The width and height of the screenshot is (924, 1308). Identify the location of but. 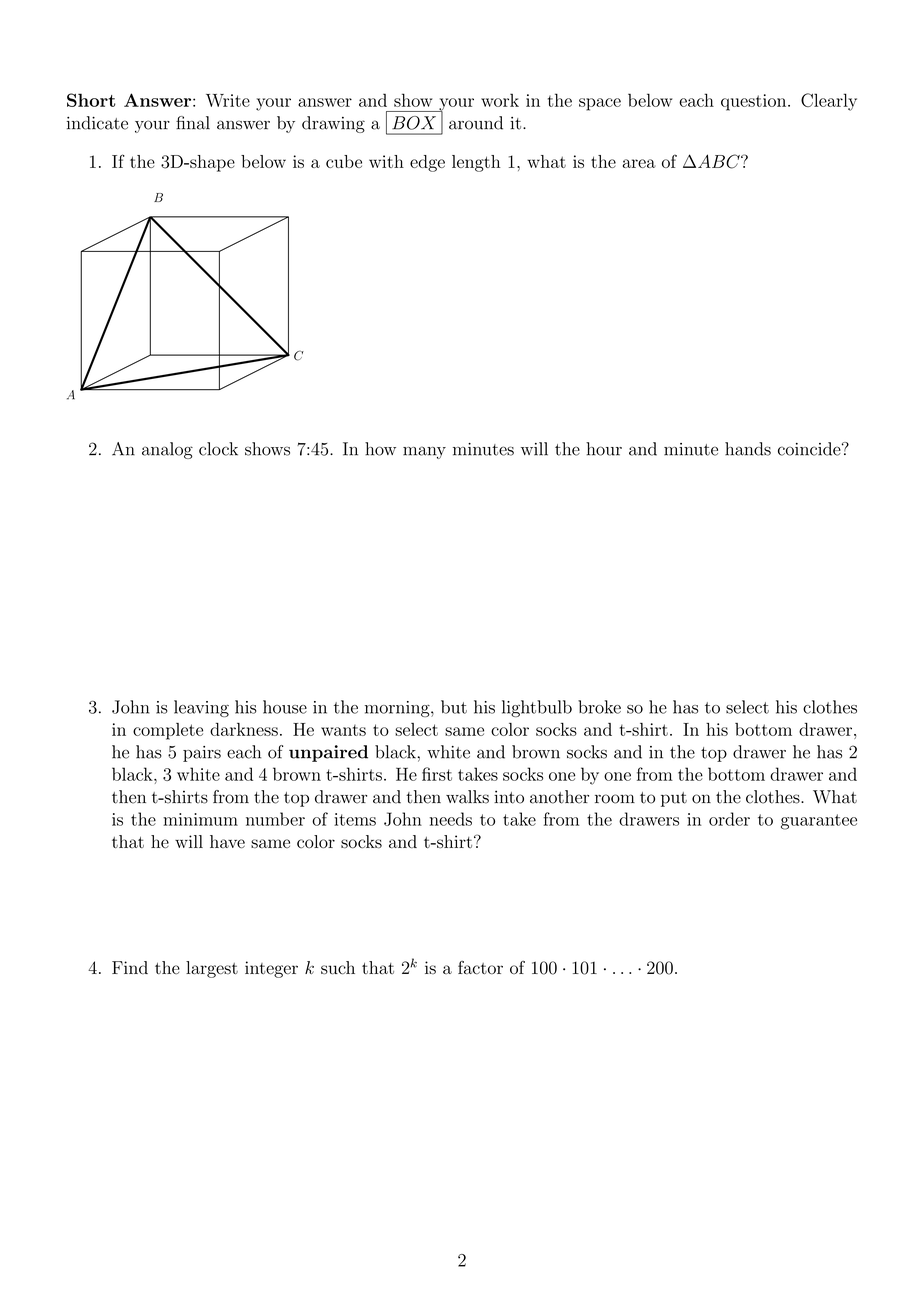
(454, 707).
